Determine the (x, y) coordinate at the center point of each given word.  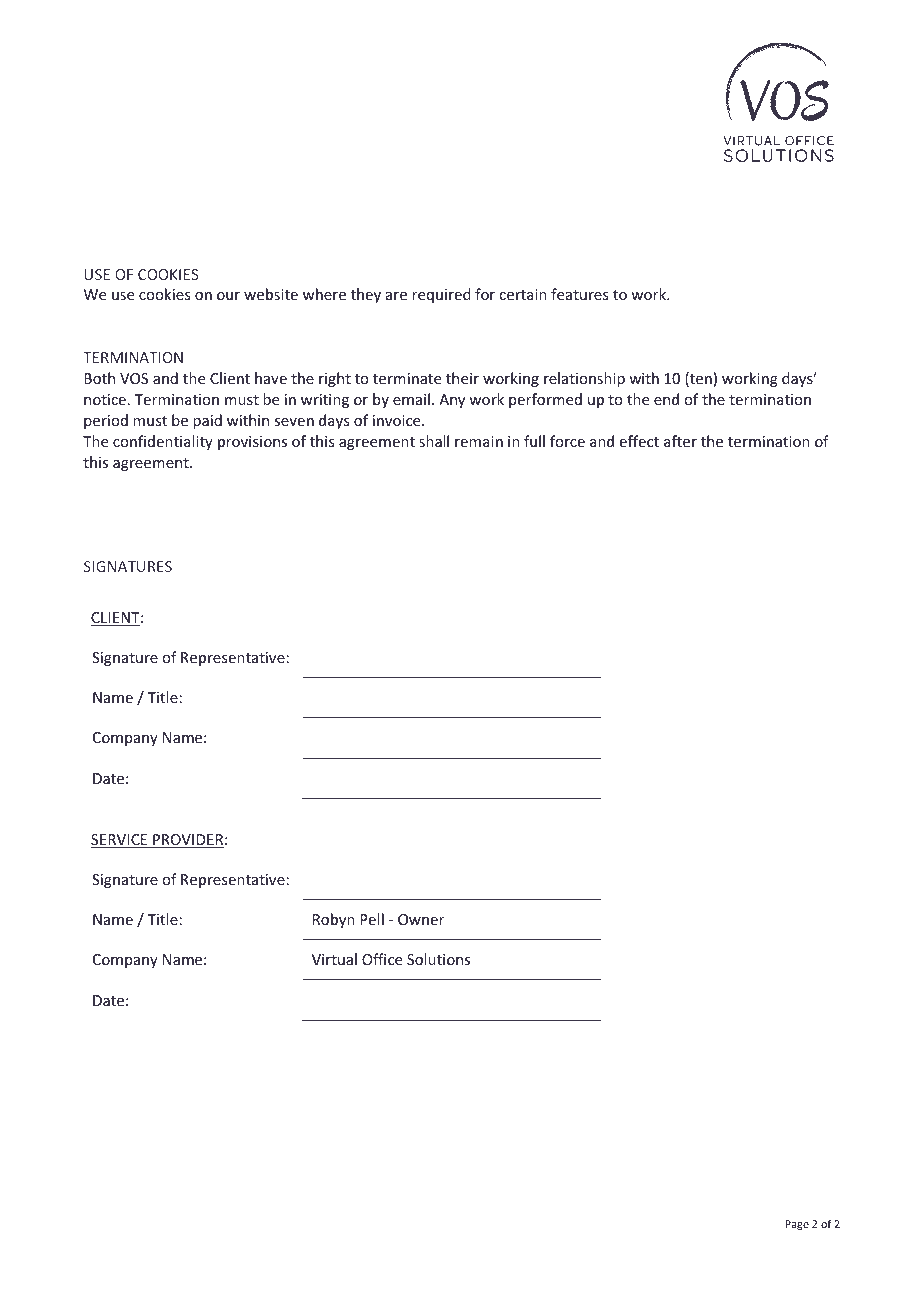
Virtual (334, 959)
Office (382, 959)
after (680, 441)
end (666, 399)
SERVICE (120, 841)
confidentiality (163, 442)
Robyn (334, 920)
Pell (372, 919)
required (441, 295)
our (228, 296)
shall (434, 441)
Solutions (438, 959)
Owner (421, 919)
